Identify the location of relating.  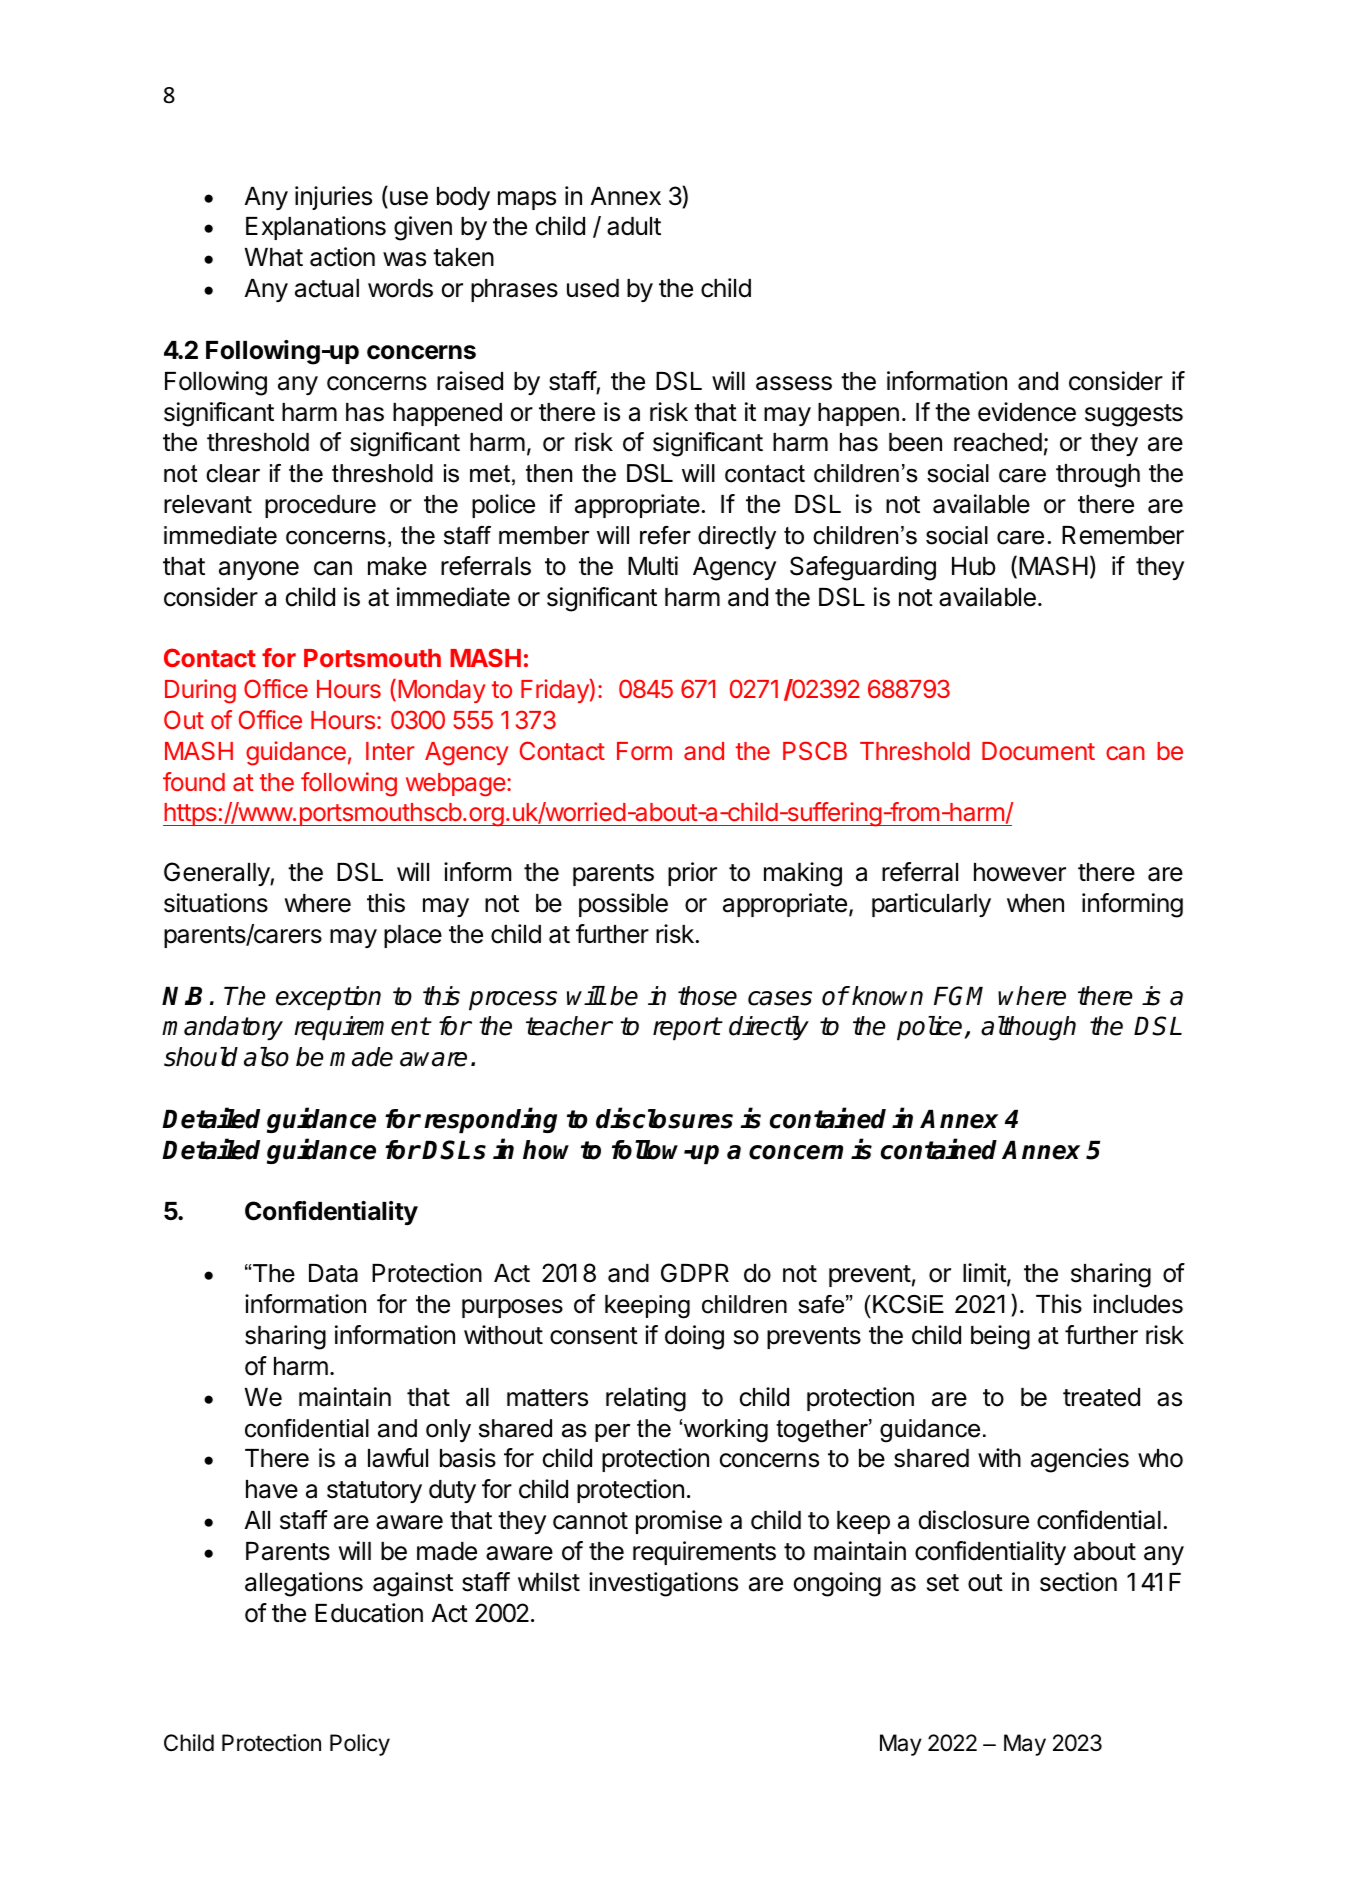
(646, 1399).
